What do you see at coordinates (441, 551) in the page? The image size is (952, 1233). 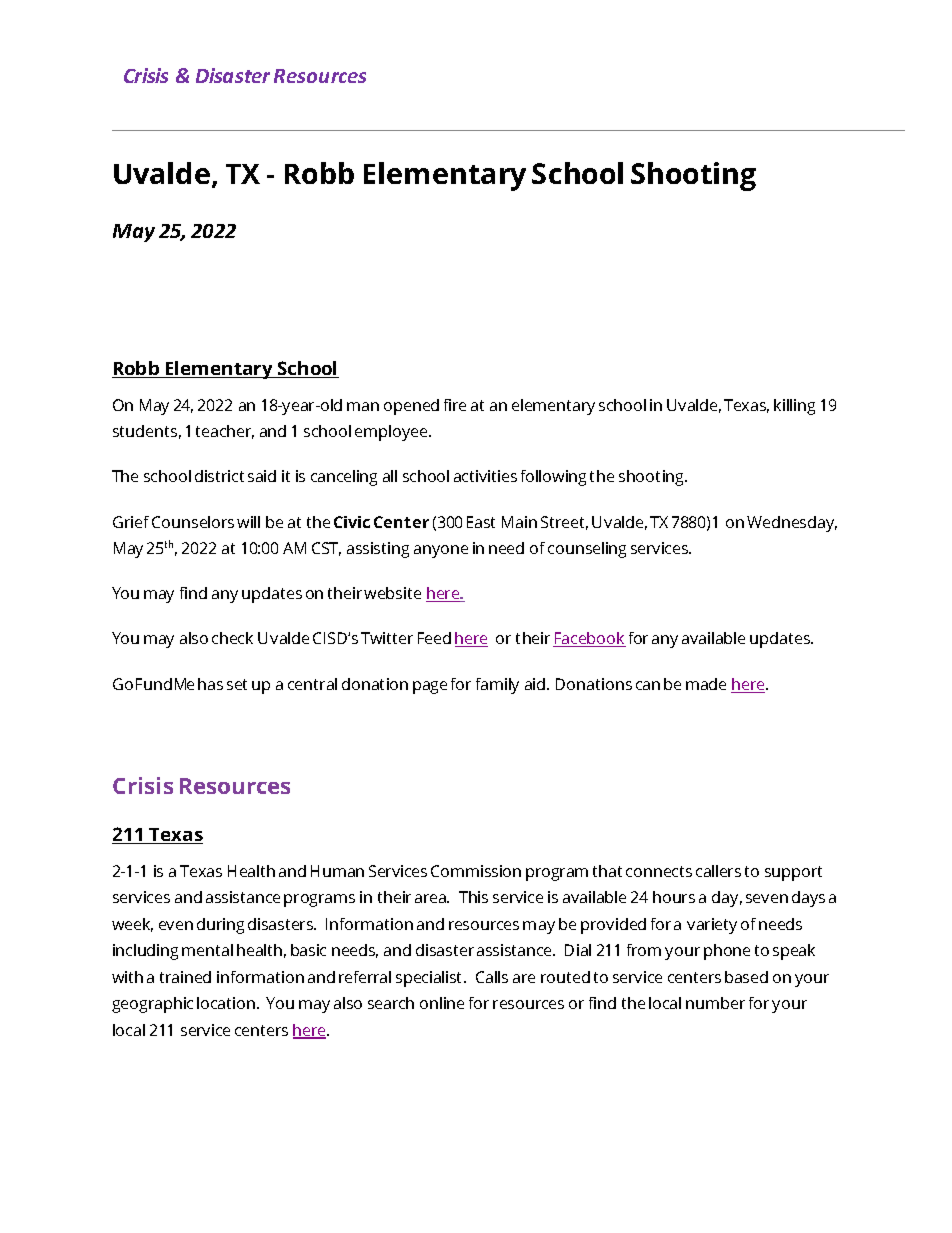 I see `anyone` at bounding box center [441, 551].
